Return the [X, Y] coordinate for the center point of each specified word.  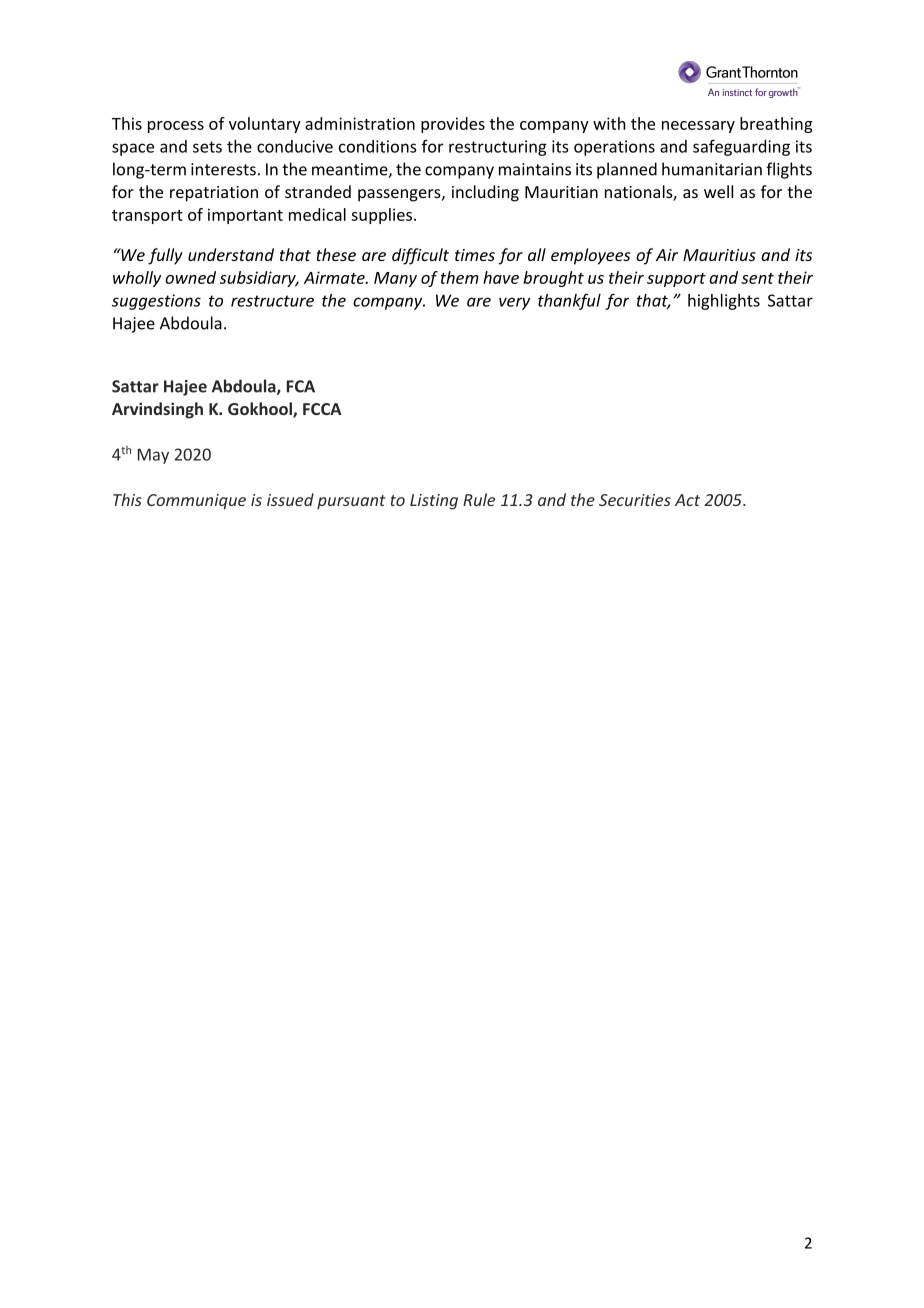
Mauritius [719, 255]
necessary [698, 127]
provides [453, 125]
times [475, 255]
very [514, 303]
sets [207, 147]
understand [231, 254]
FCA [301, 386]
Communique [196, 502]
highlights [724, 302]
